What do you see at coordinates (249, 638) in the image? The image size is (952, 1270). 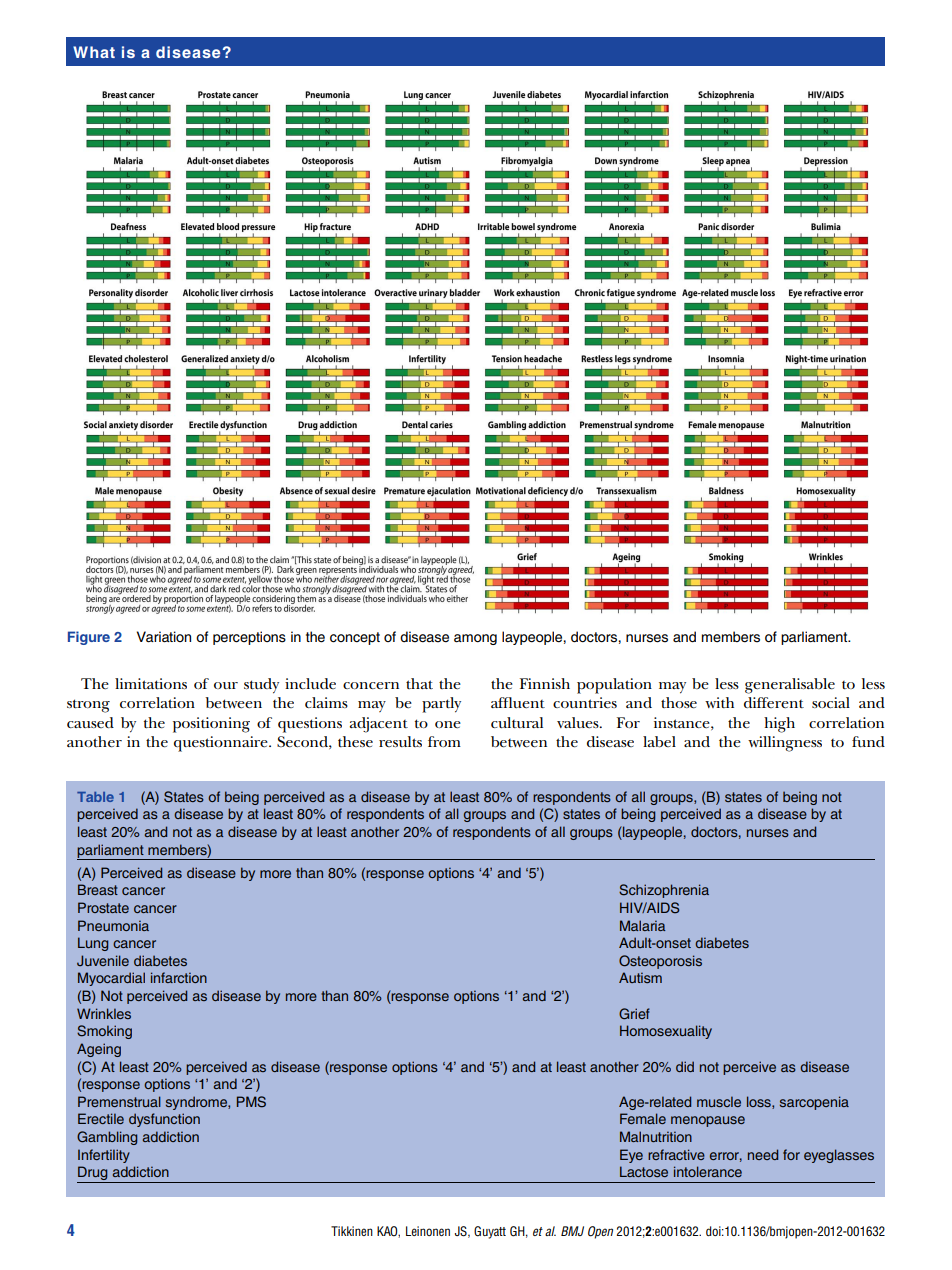 I see `perceptions` at bounding box center [249, 638].
